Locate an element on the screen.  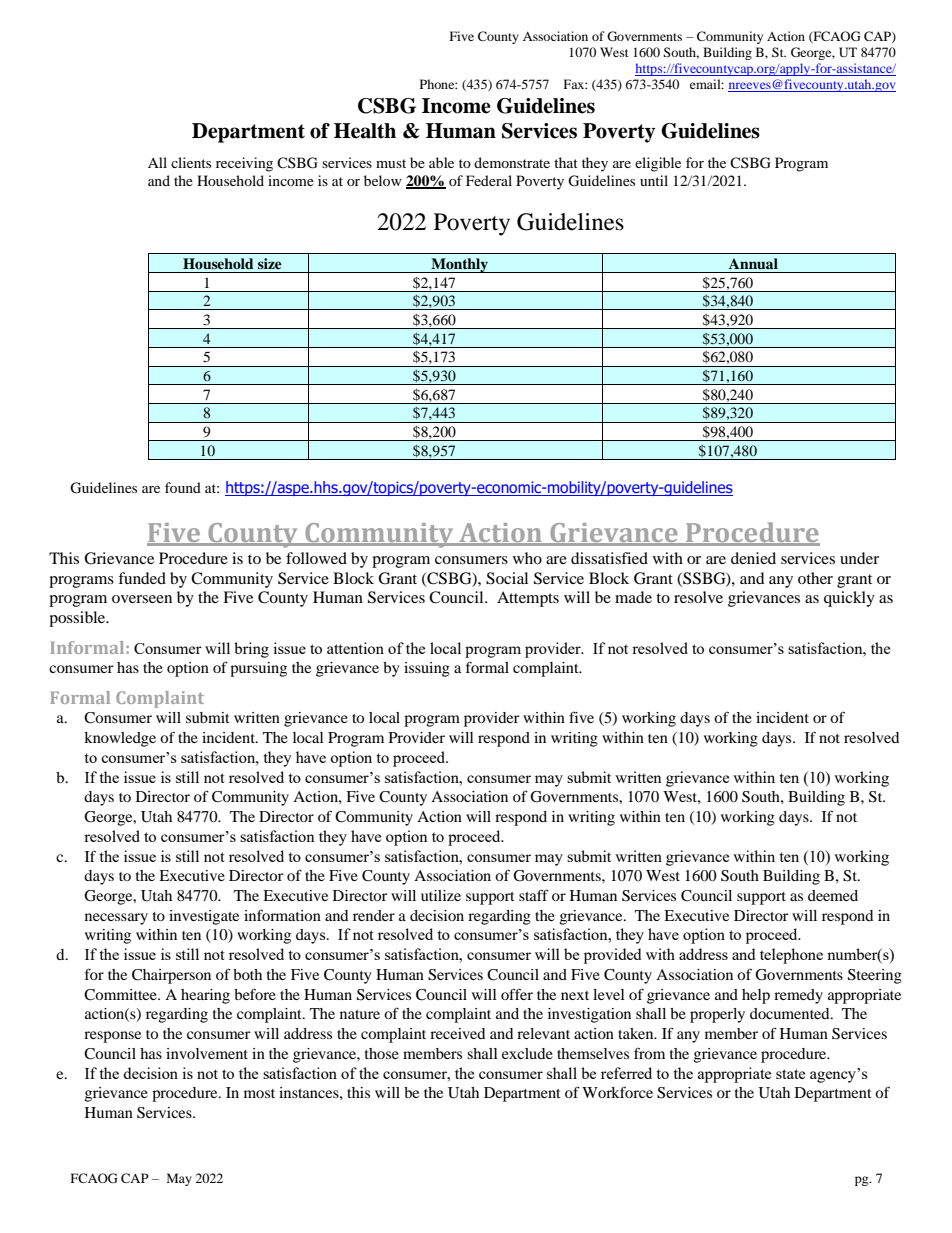
deemed is located at coordinates (833, 895).
